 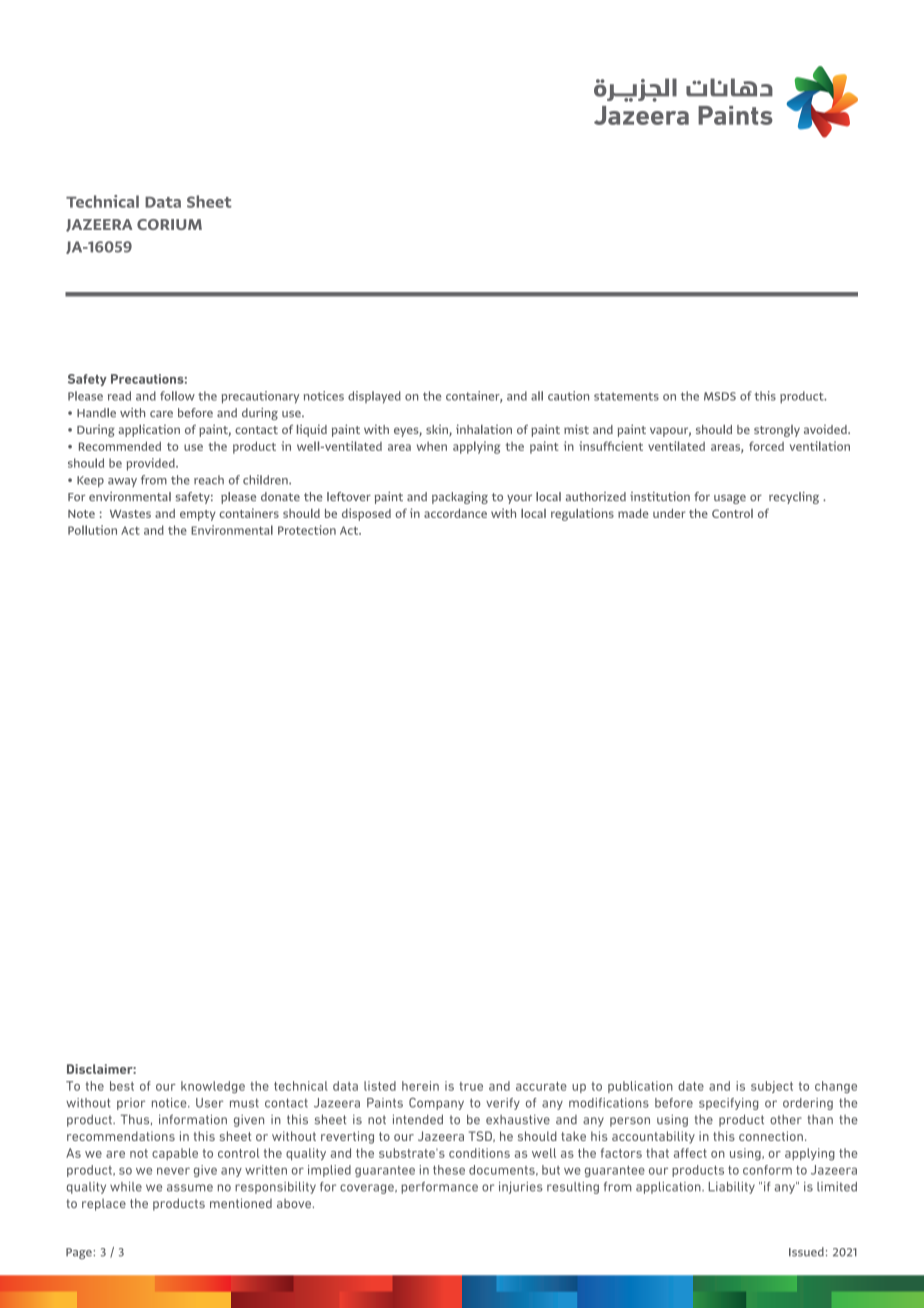 What do you see at coordinates (471, 1086) in the image?
I see `true` at bounding box center [471, 1086].
